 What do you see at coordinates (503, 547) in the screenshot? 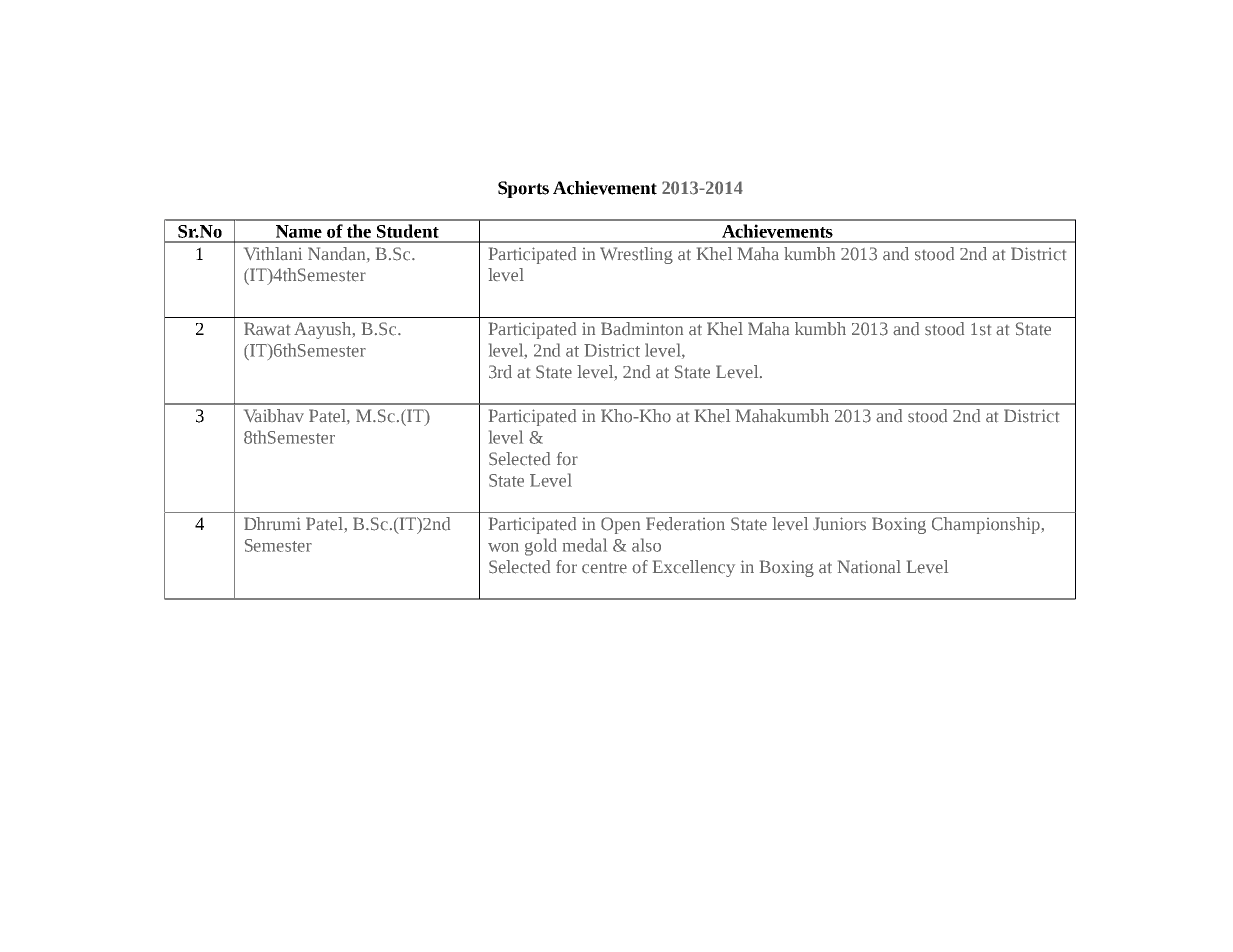
I see `won` at bounding box center [503, 547].
